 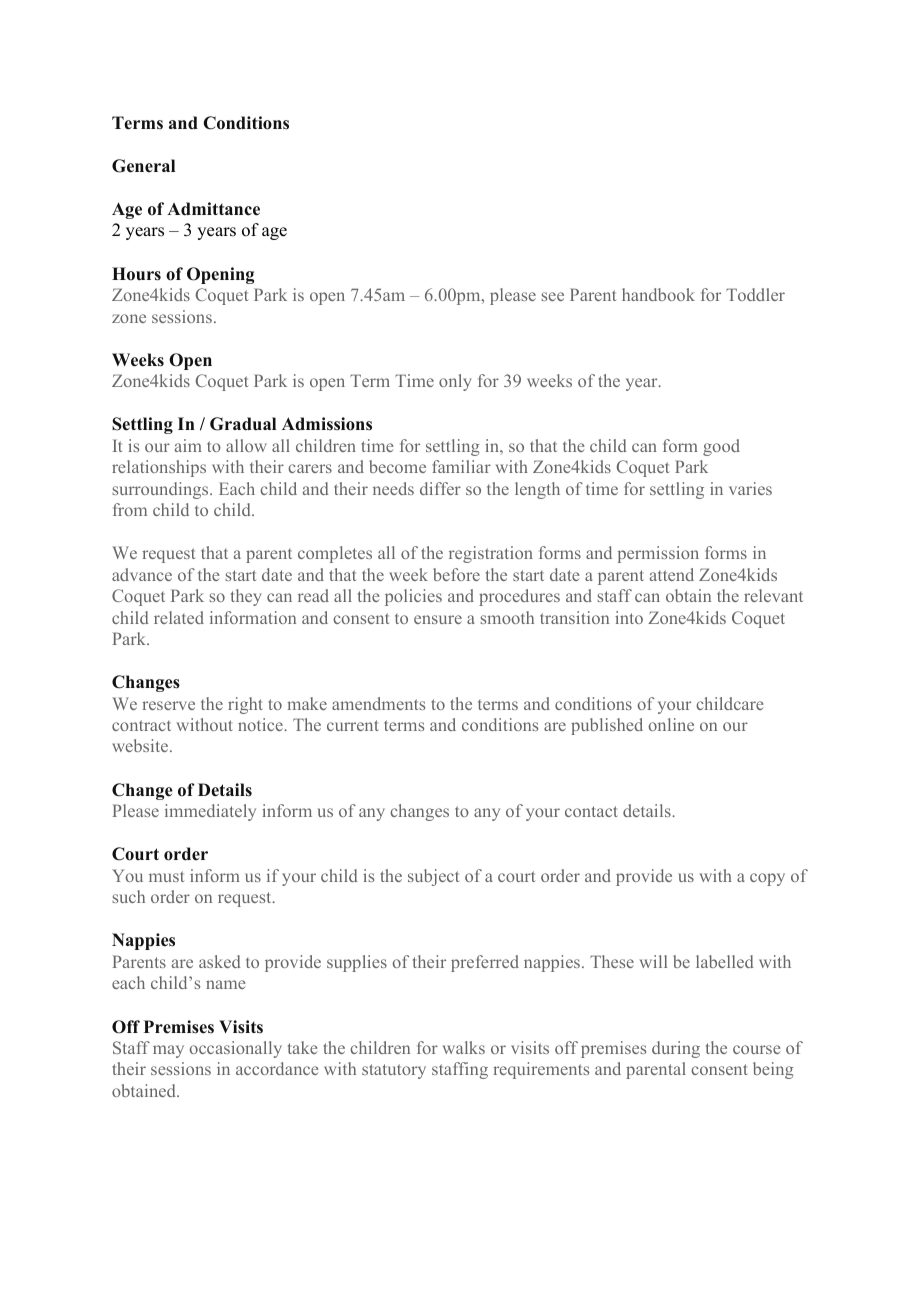 I want to click on see, so click(x=553, y=296).
